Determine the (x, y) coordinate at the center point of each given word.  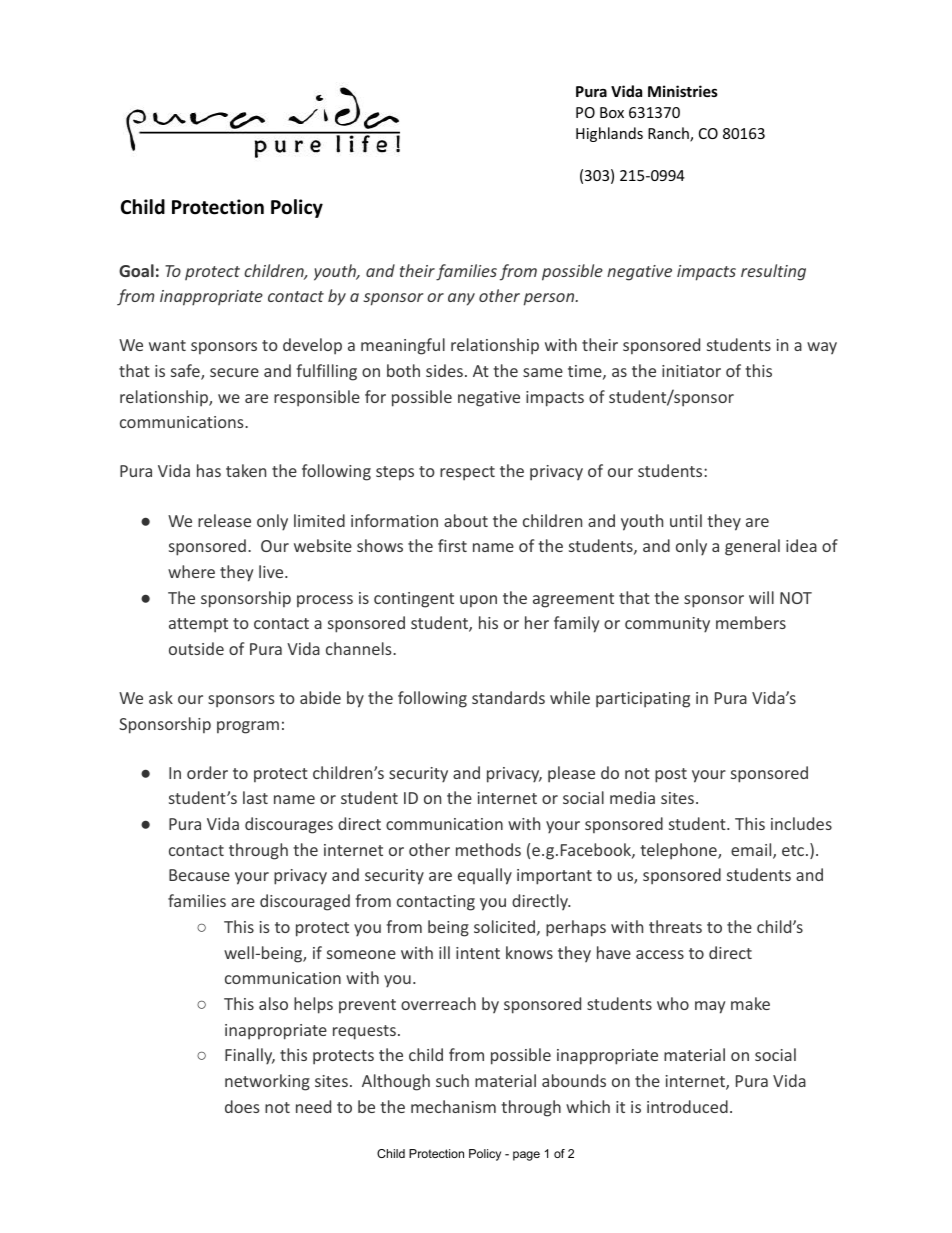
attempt (198, 625)
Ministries (683, 91)
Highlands (609, 134)
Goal (136, 270)
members (751, 622)
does (242, 1106)
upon (478, 601)
